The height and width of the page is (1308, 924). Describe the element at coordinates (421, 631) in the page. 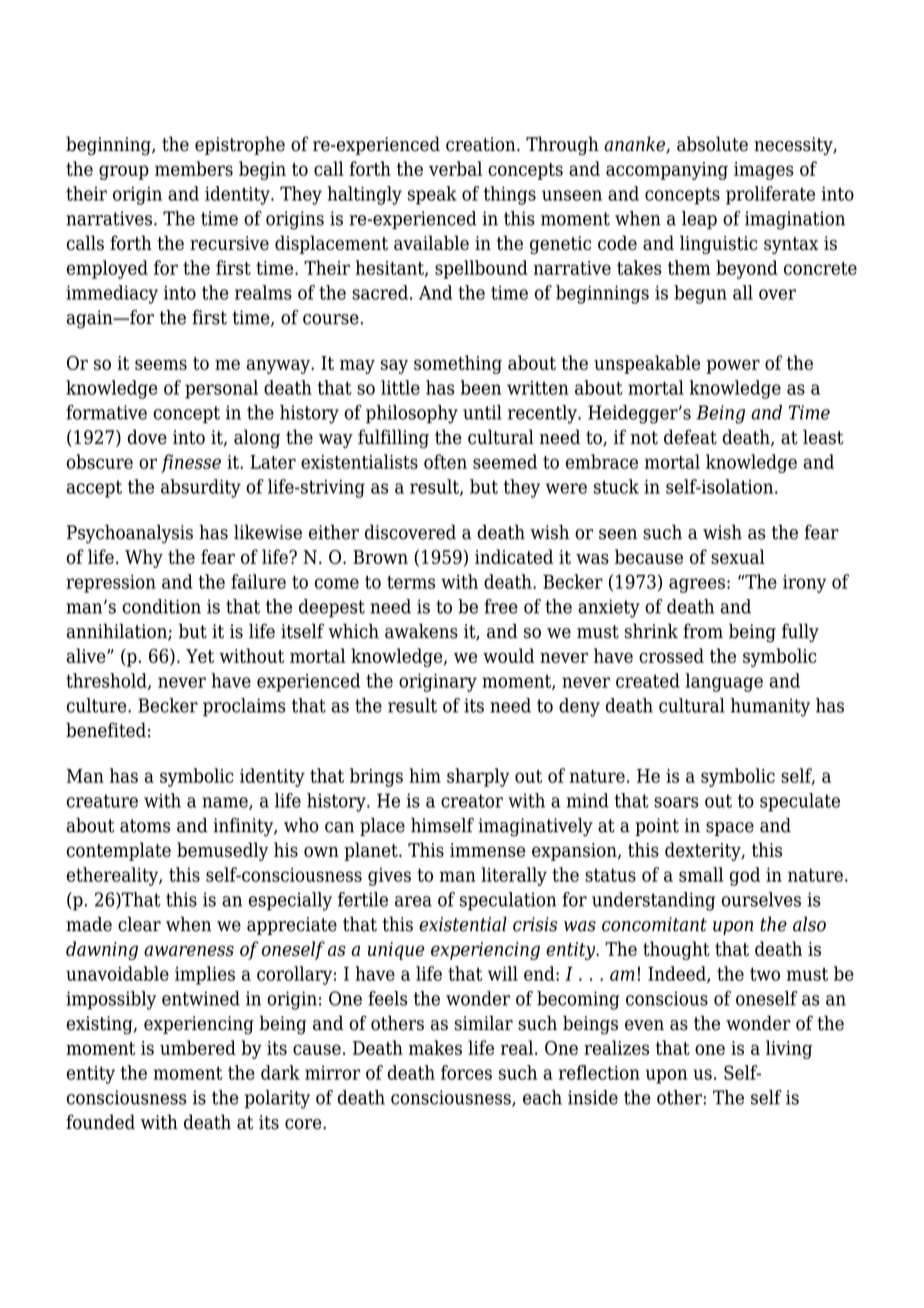

I see `awakens` at that location.
